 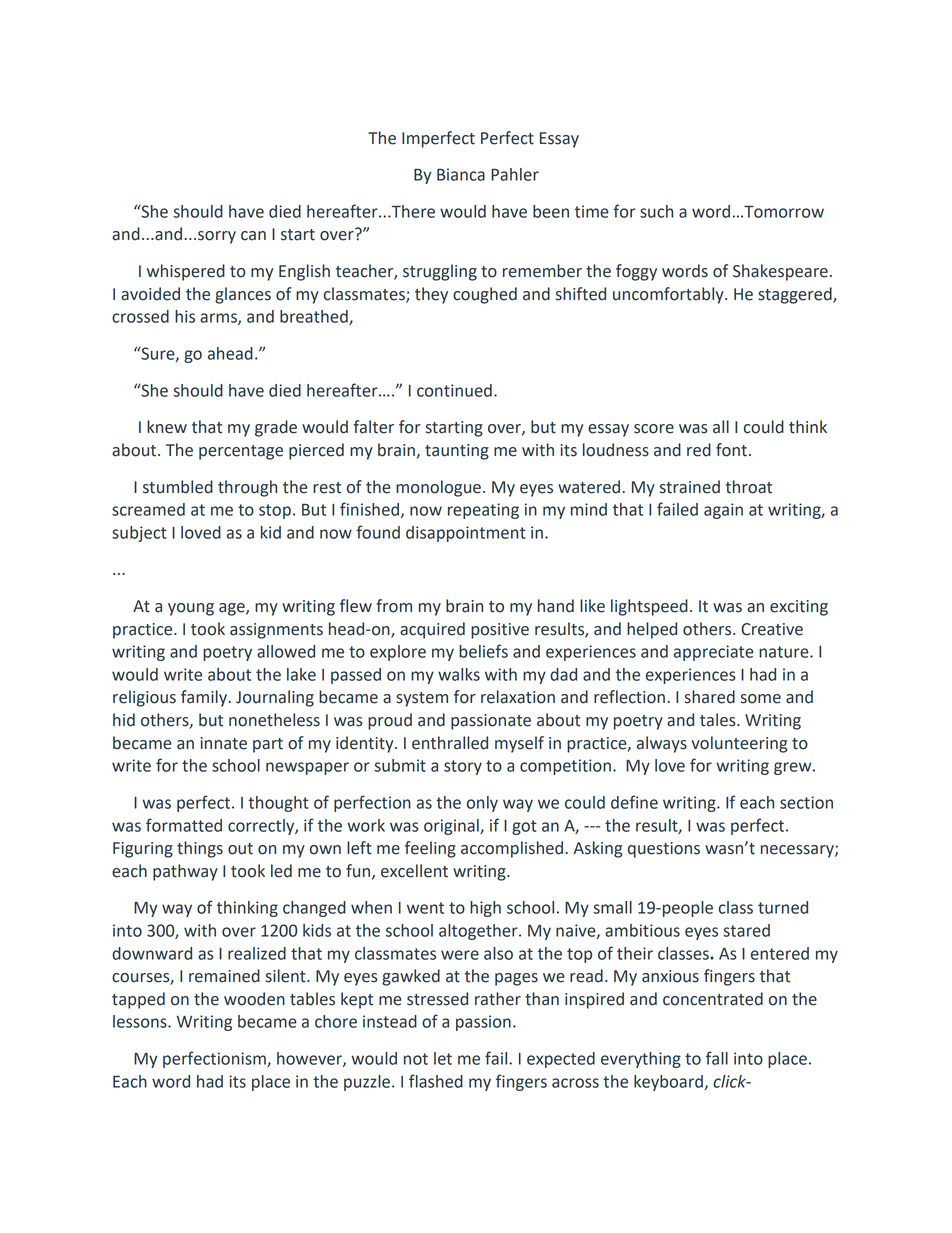 What do you see at coordinates (717, 1058) in the page?
I see `fall` at bounding box center [717, 1058].
